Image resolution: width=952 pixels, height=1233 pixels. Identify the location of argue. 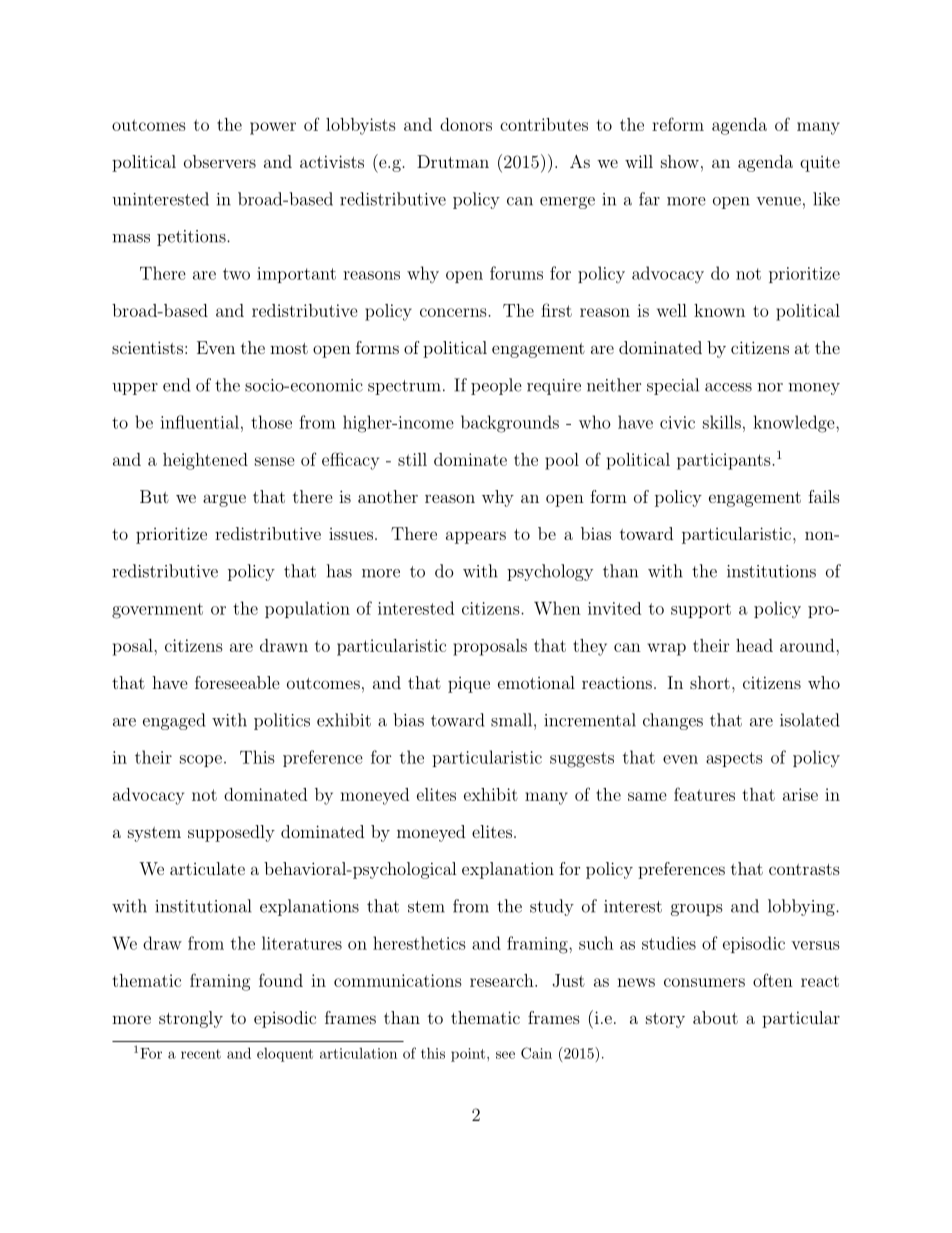
(224, 500).
